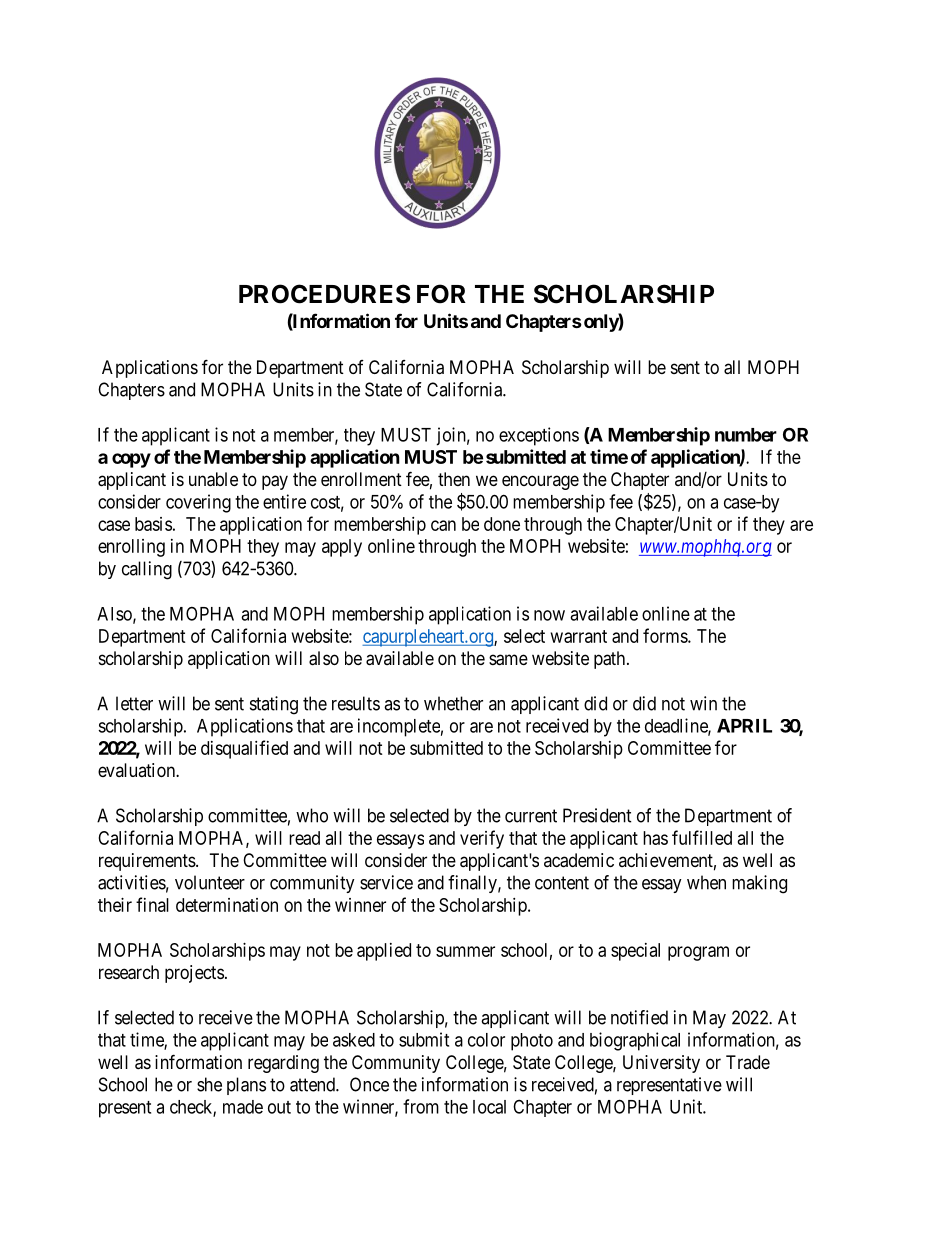  Describe the element at coordinates (421, 1106) in the document. I see `from` at that location.
